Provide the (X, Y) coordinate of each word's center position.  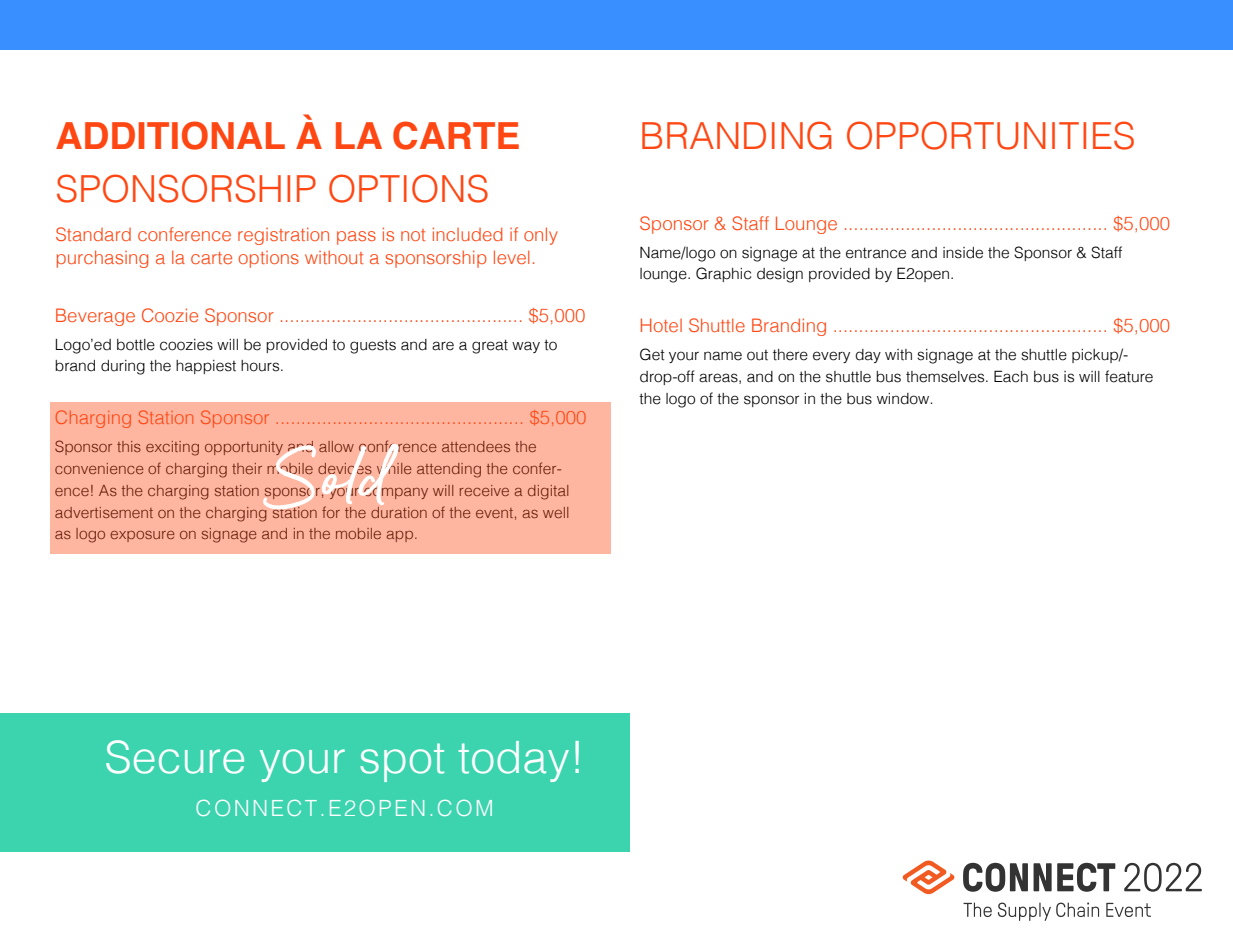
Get (652, 354)
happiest (206, 367)
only (541, 236)
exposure (142, 536)
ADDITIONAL (170, 135)
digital (548, 492)
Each (1011, 376)
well (555, 512)
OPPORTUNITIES (990, 135)
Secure (175, 757)
